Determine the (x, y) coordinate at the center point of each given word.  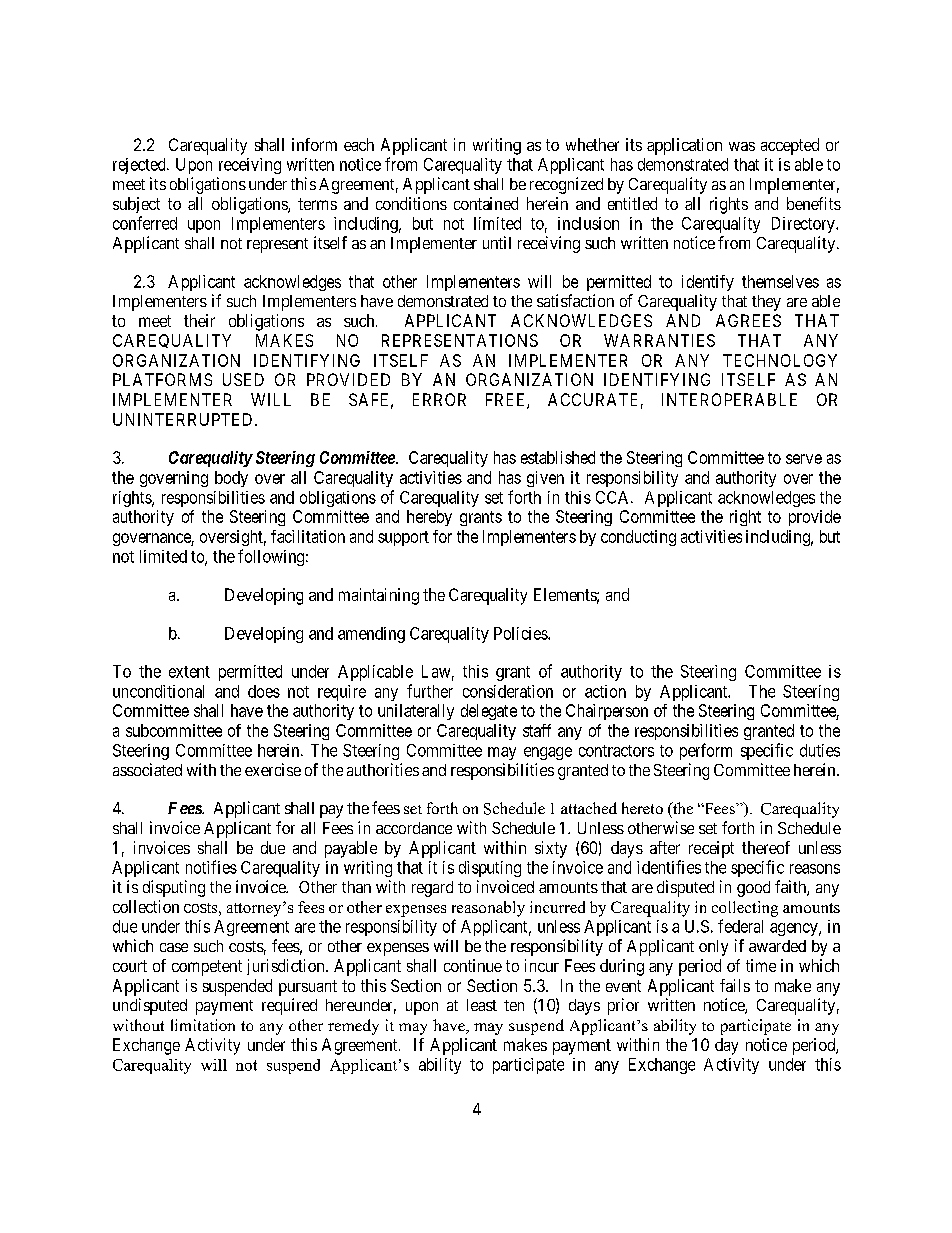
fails (735, 985)
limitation (203, 1025)
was (742, 146)
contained (486, 203)
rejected (140, 166)
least (482, 1005)
